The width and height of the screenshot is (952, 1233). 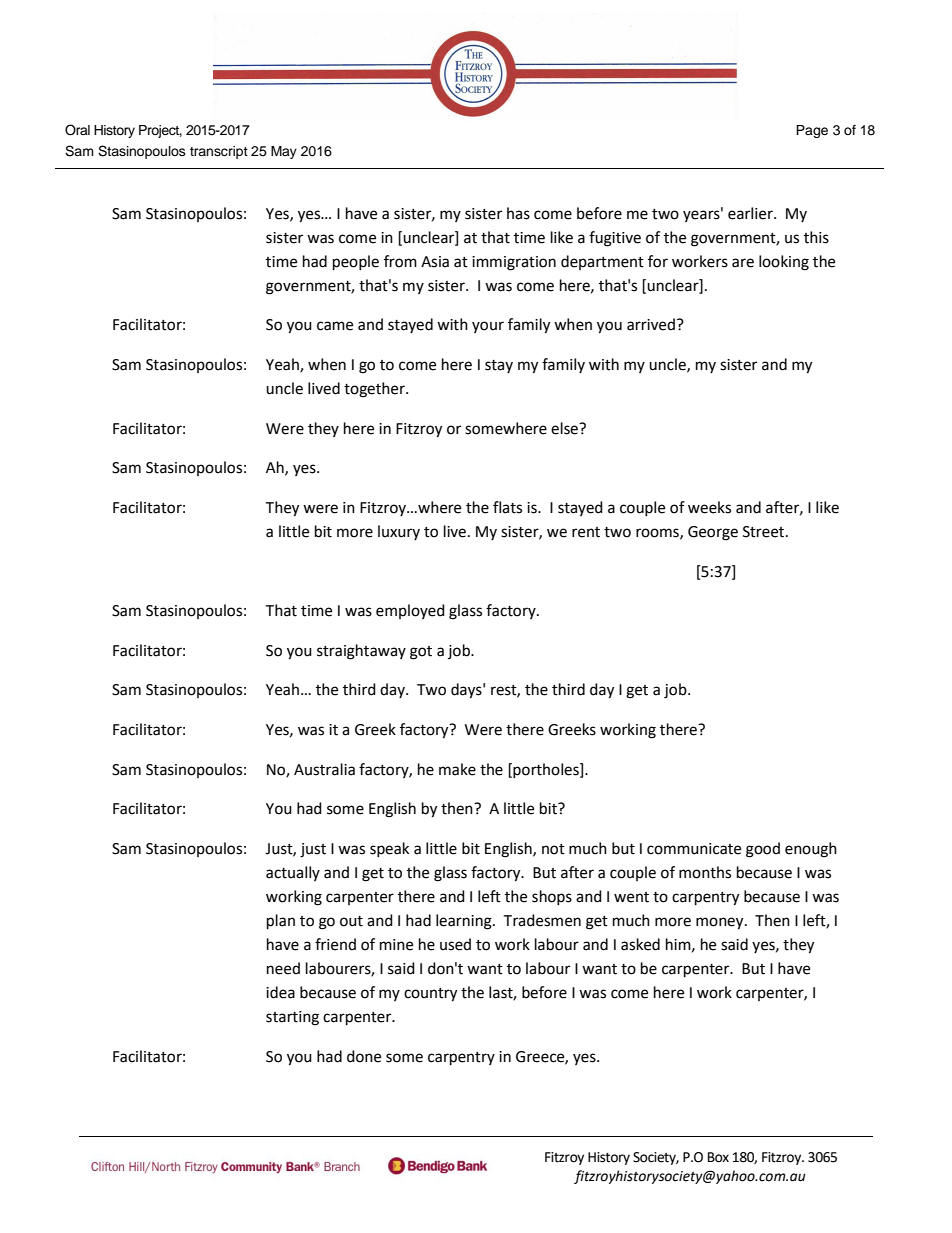 I want to click on months, so click(x=705, y=872).
